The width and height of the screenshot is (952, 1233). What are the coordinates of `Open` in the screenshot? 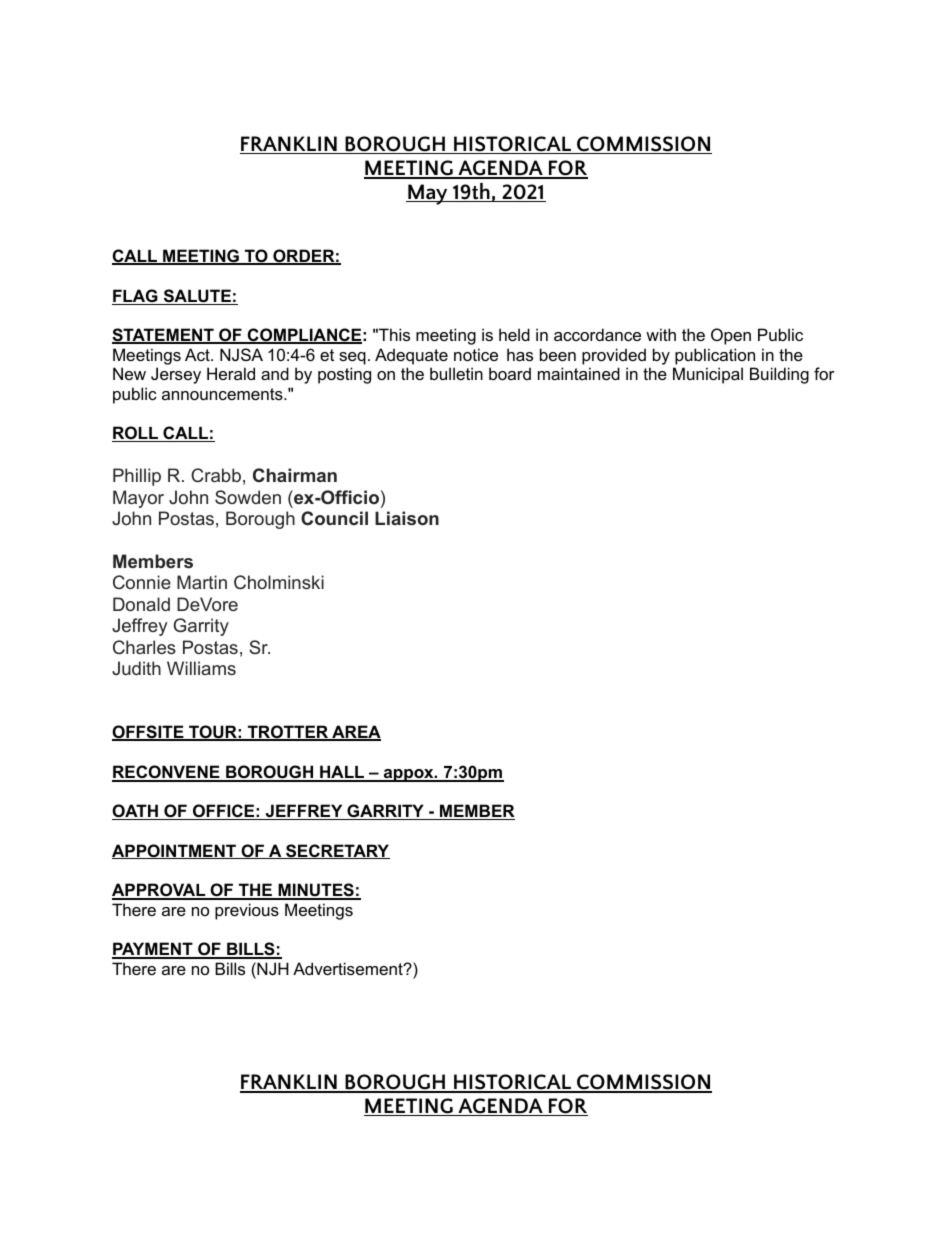 It's located at (731, 336).
